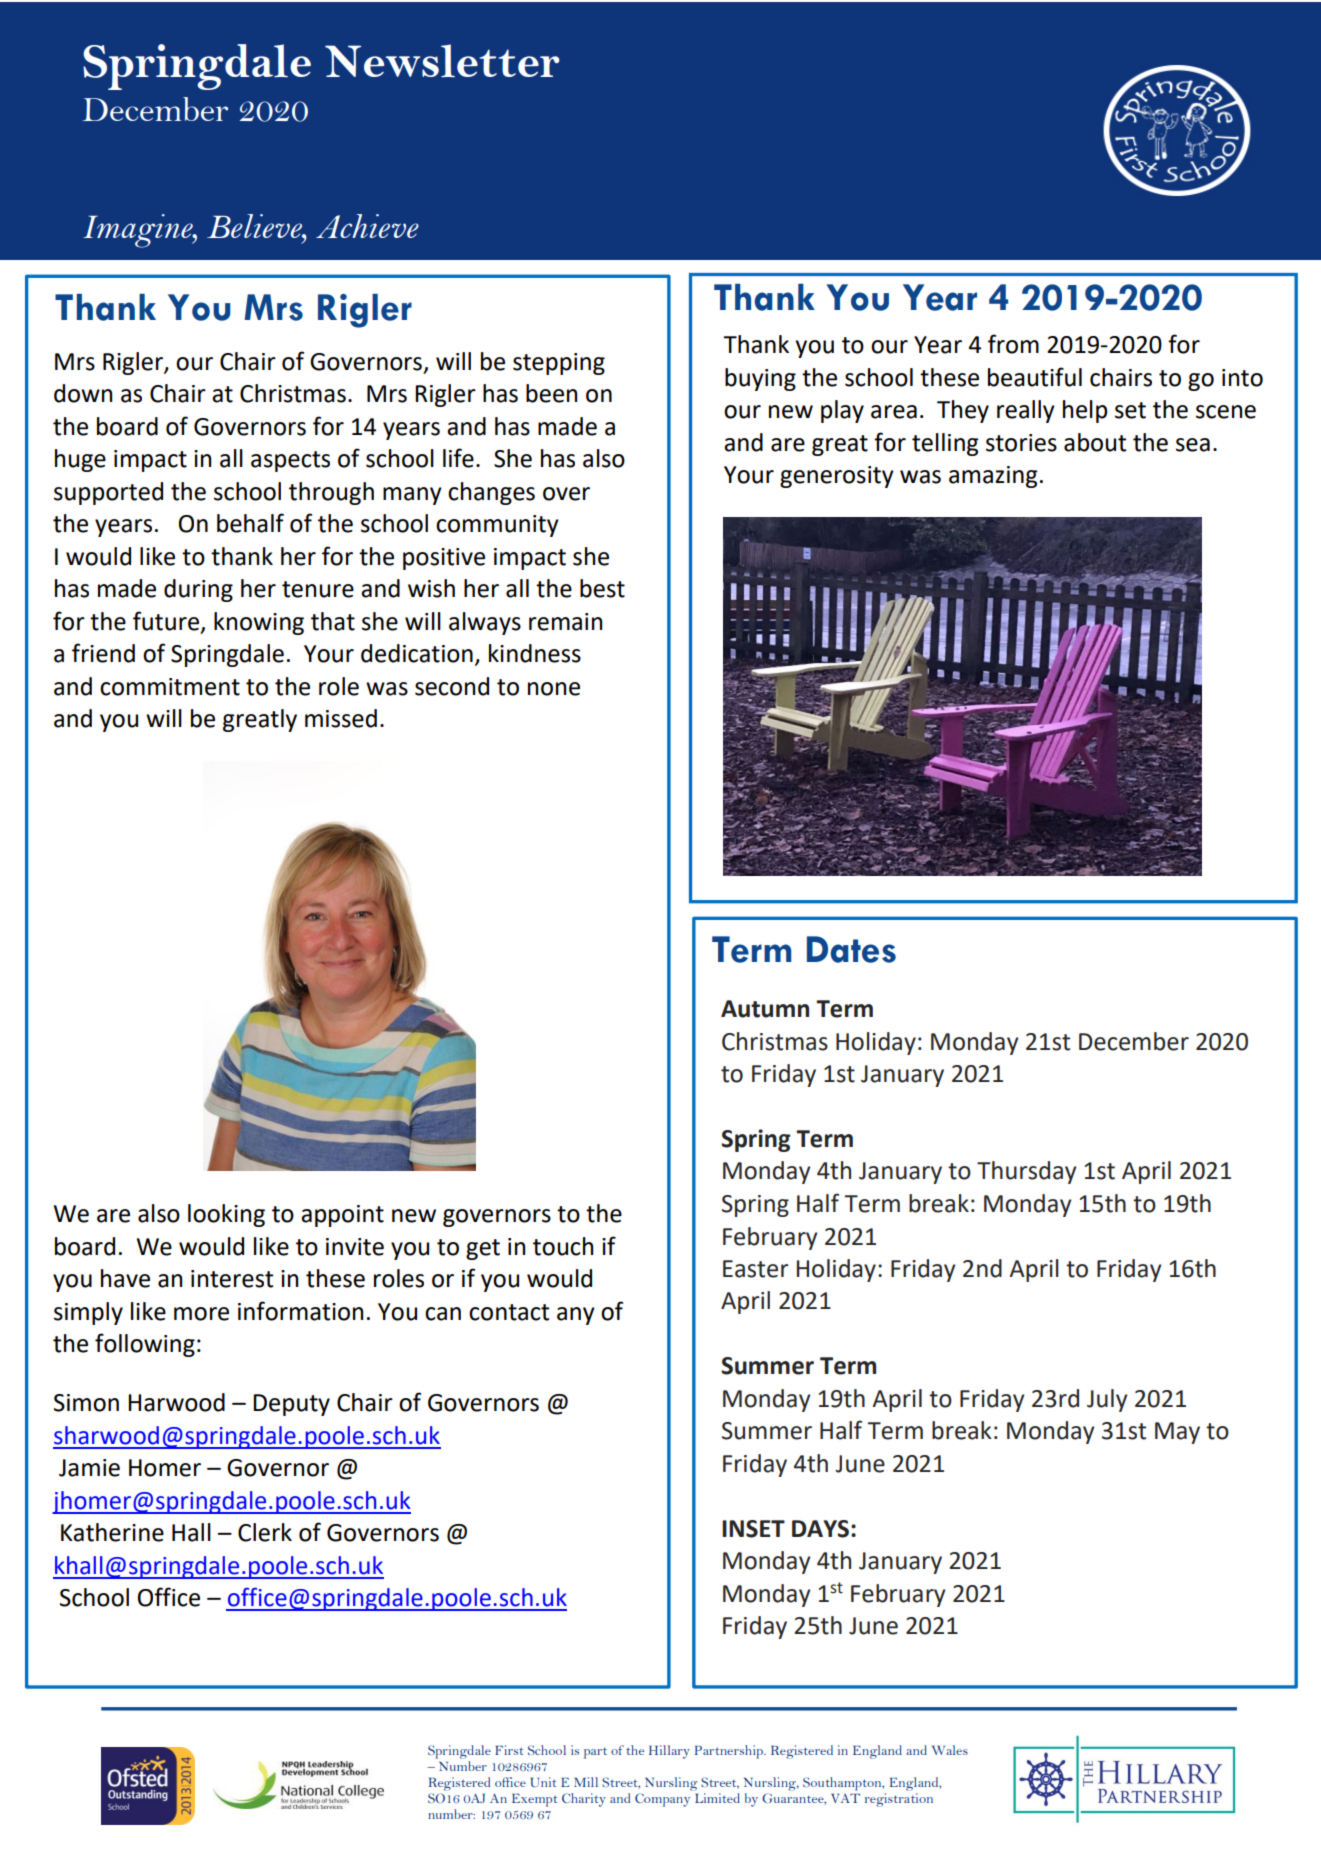 The image size is (1321, 1867). Describe the element at coordinates (669, 1752) in the screenshot. I see `Hillary` at that location.
